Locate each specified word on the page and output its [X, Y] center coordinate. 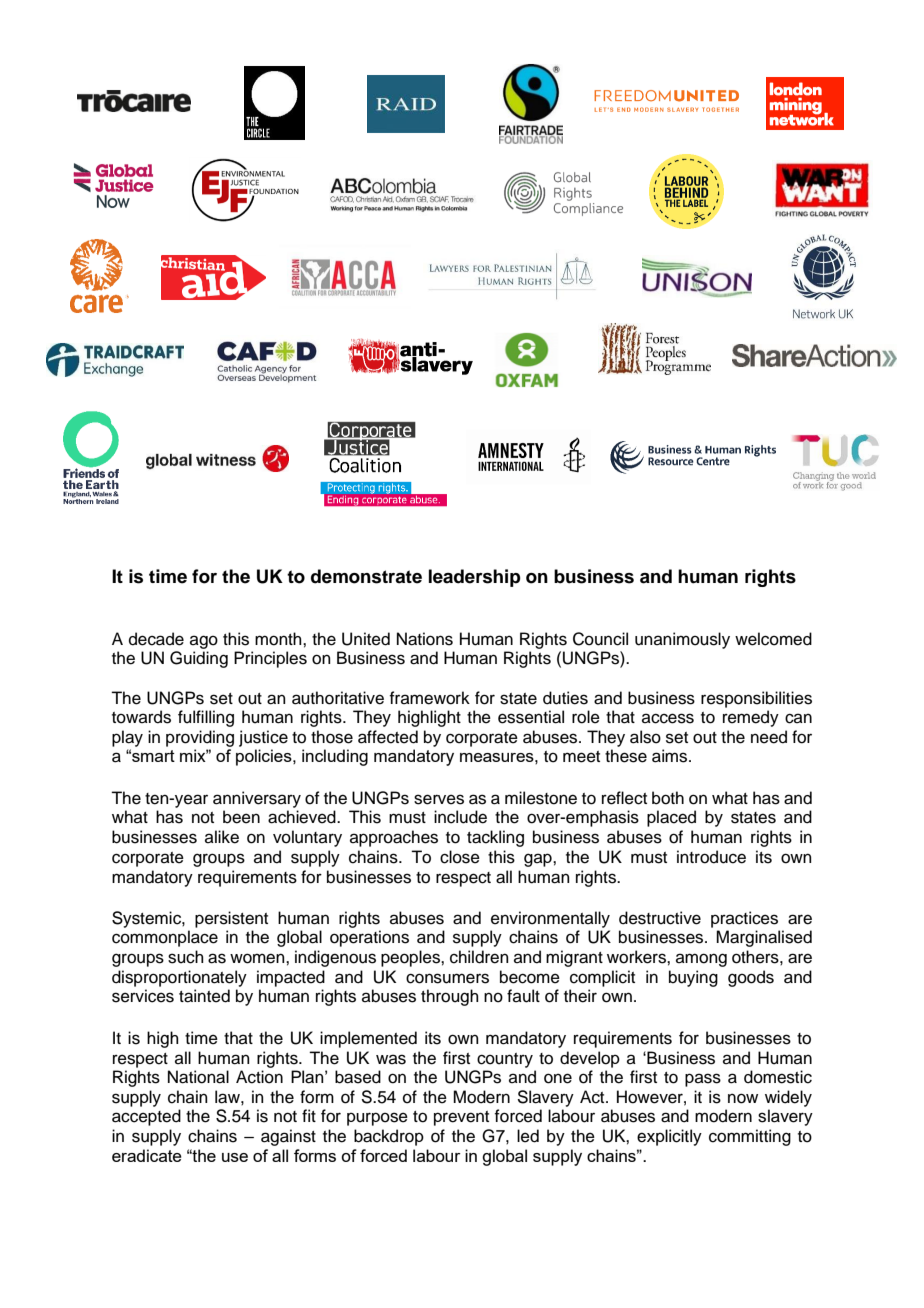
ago [204, 642]
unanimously [682, 640]
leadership [475, 578]
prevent [461, 1118]
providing [200, 738]
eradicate [147, 1155]
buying [693, 978]
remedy [751, 718]
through [450, 997]
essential [531, 717]
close [460, 857]
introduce [711, 857]
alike [222, 837]
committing [750, 1137]
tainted [204, 996]
